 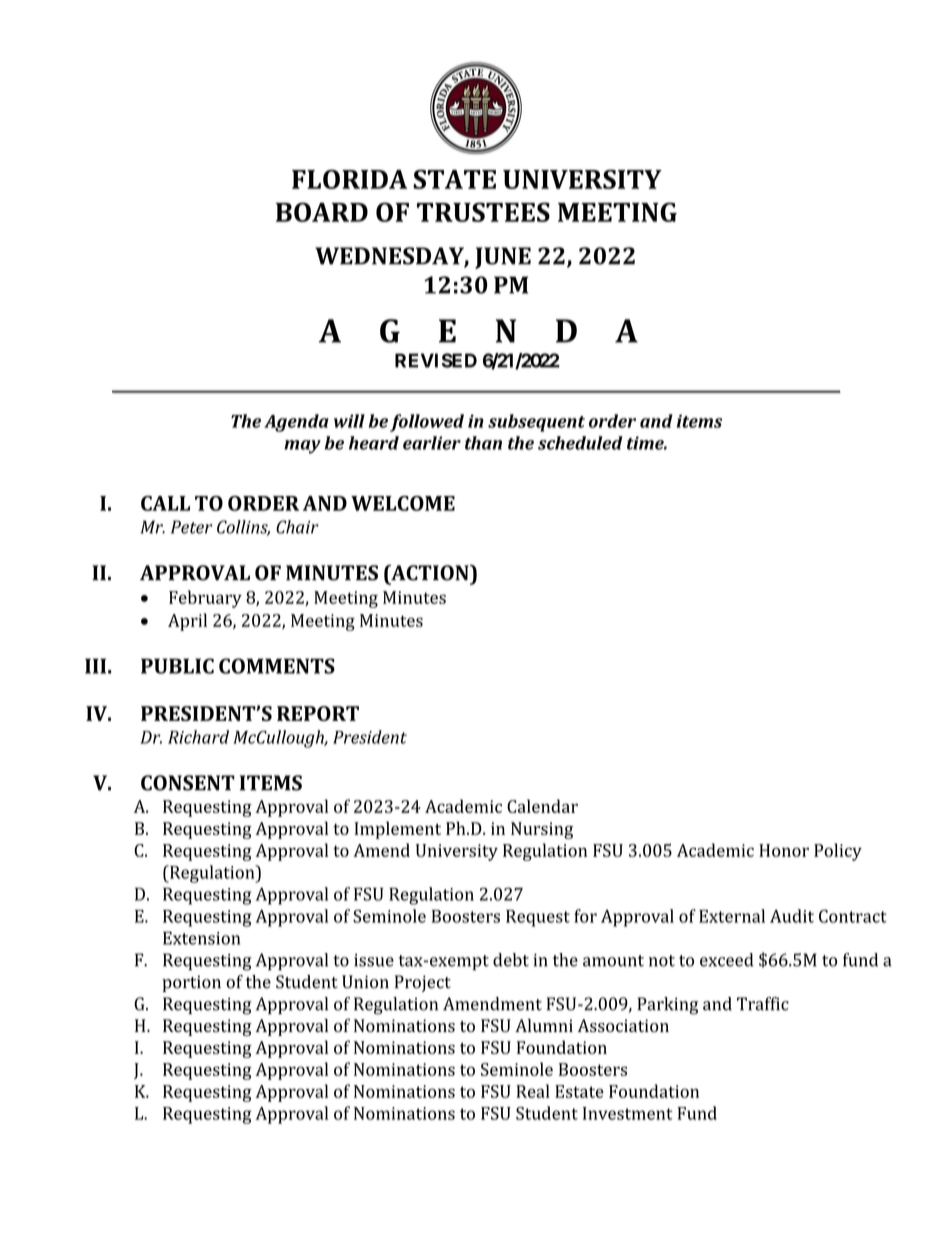 I want to click on ACTION, so click(x=430, y=572).
